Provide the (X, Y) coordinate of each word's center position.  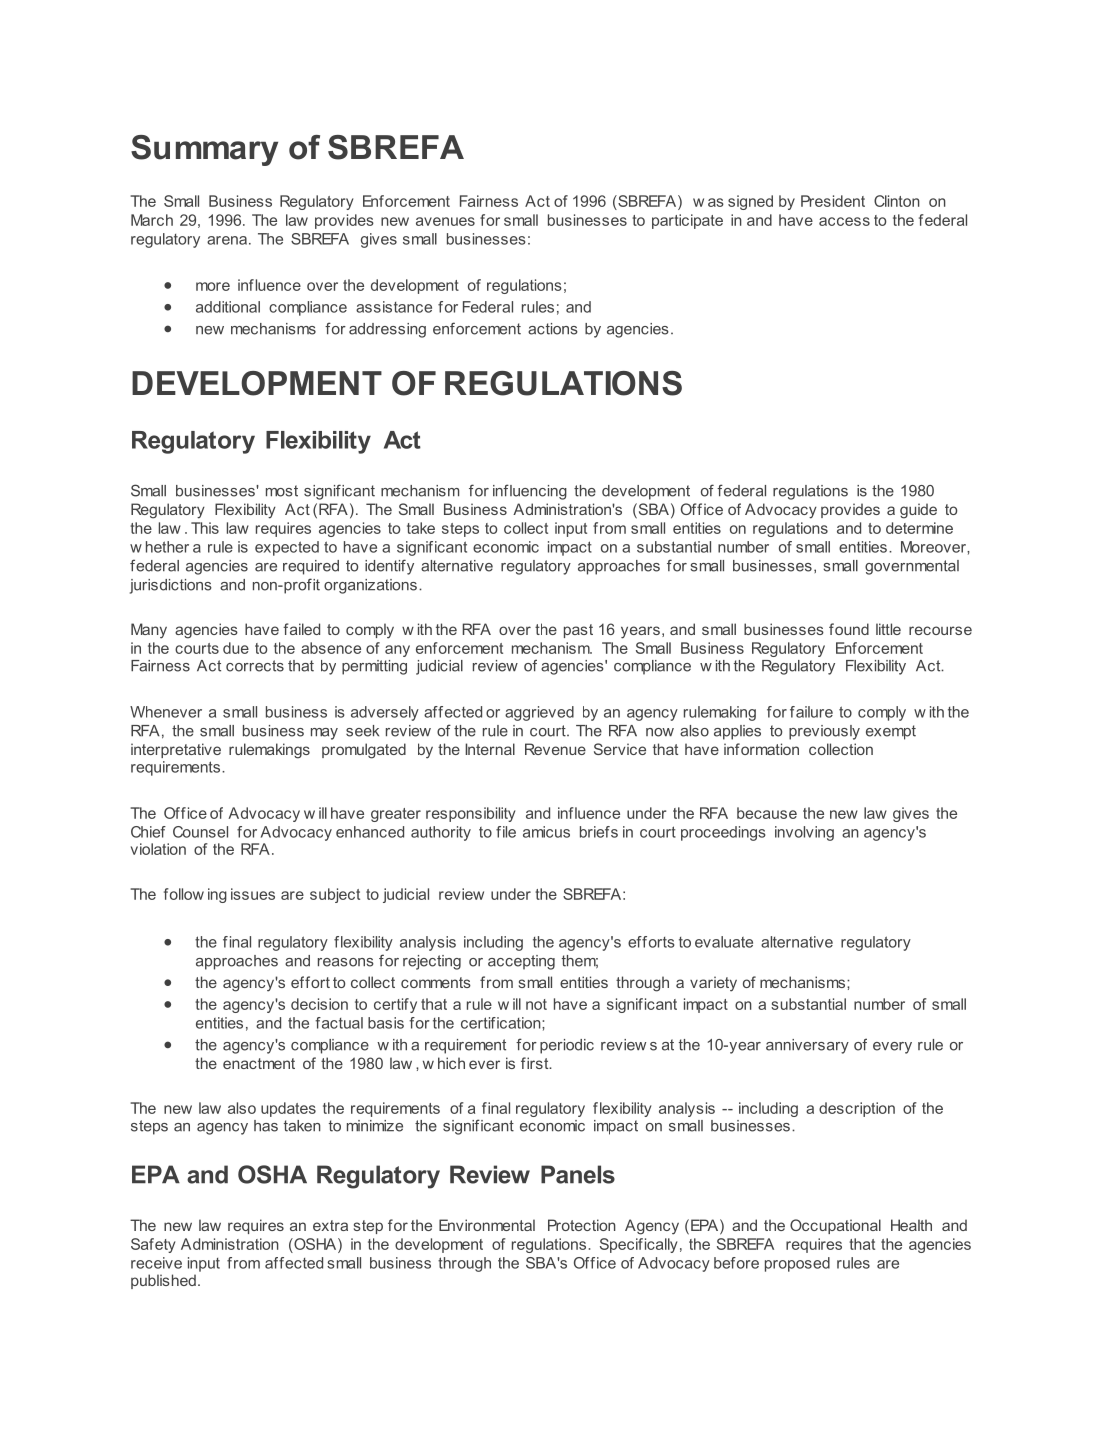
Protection (582, 1225)
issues (253, 894)
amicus (546, 832)
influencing (530, 492)
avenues (445, 221)
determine (919, 528)
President (833, 201)
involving (804, 833)
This (205, 528)
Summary (204, 150)
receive (156, 1263)
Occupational (835, 1226)
